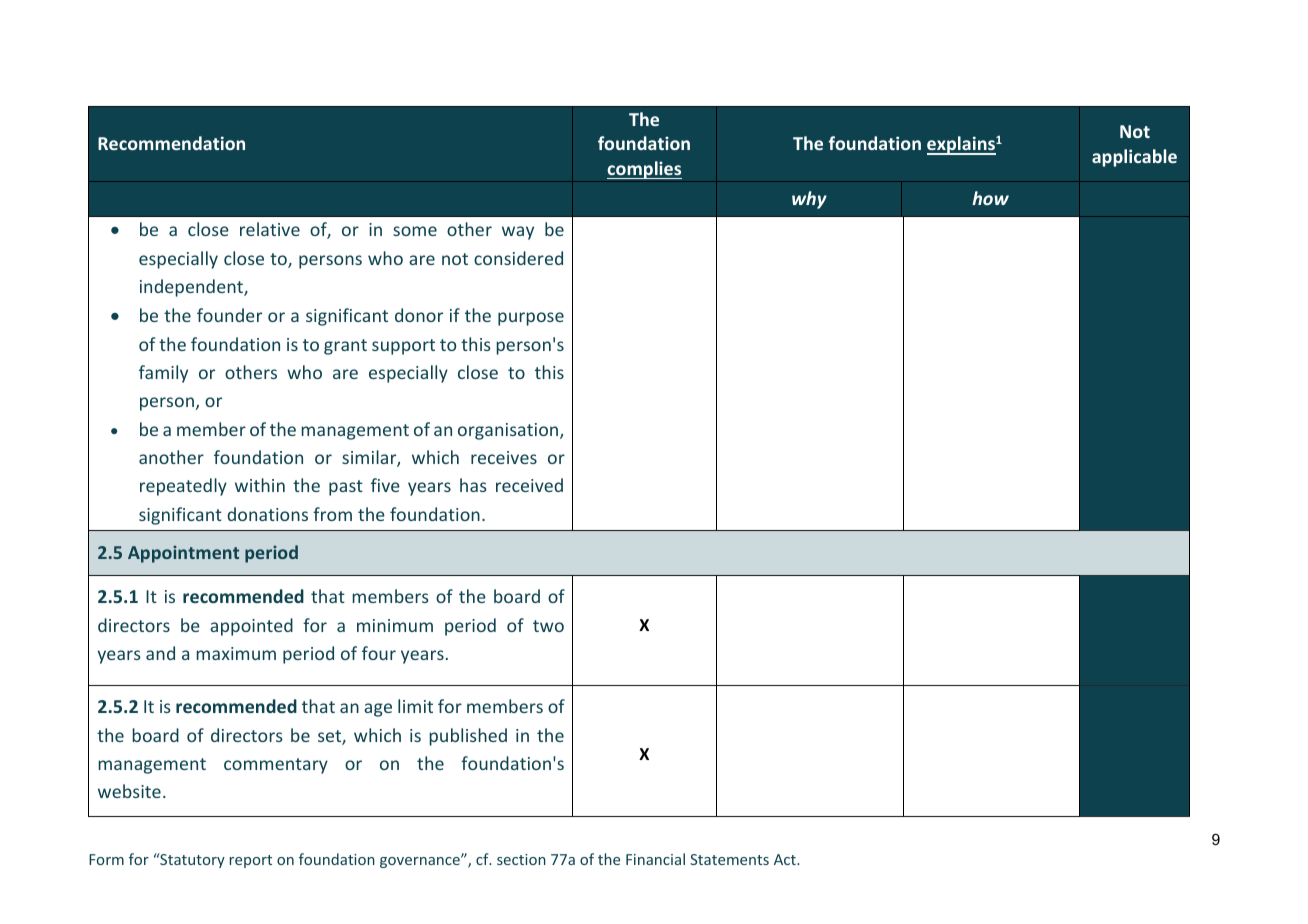  Describe the element at coordinates (644, 170) in the image. I see `complies` at that location.
